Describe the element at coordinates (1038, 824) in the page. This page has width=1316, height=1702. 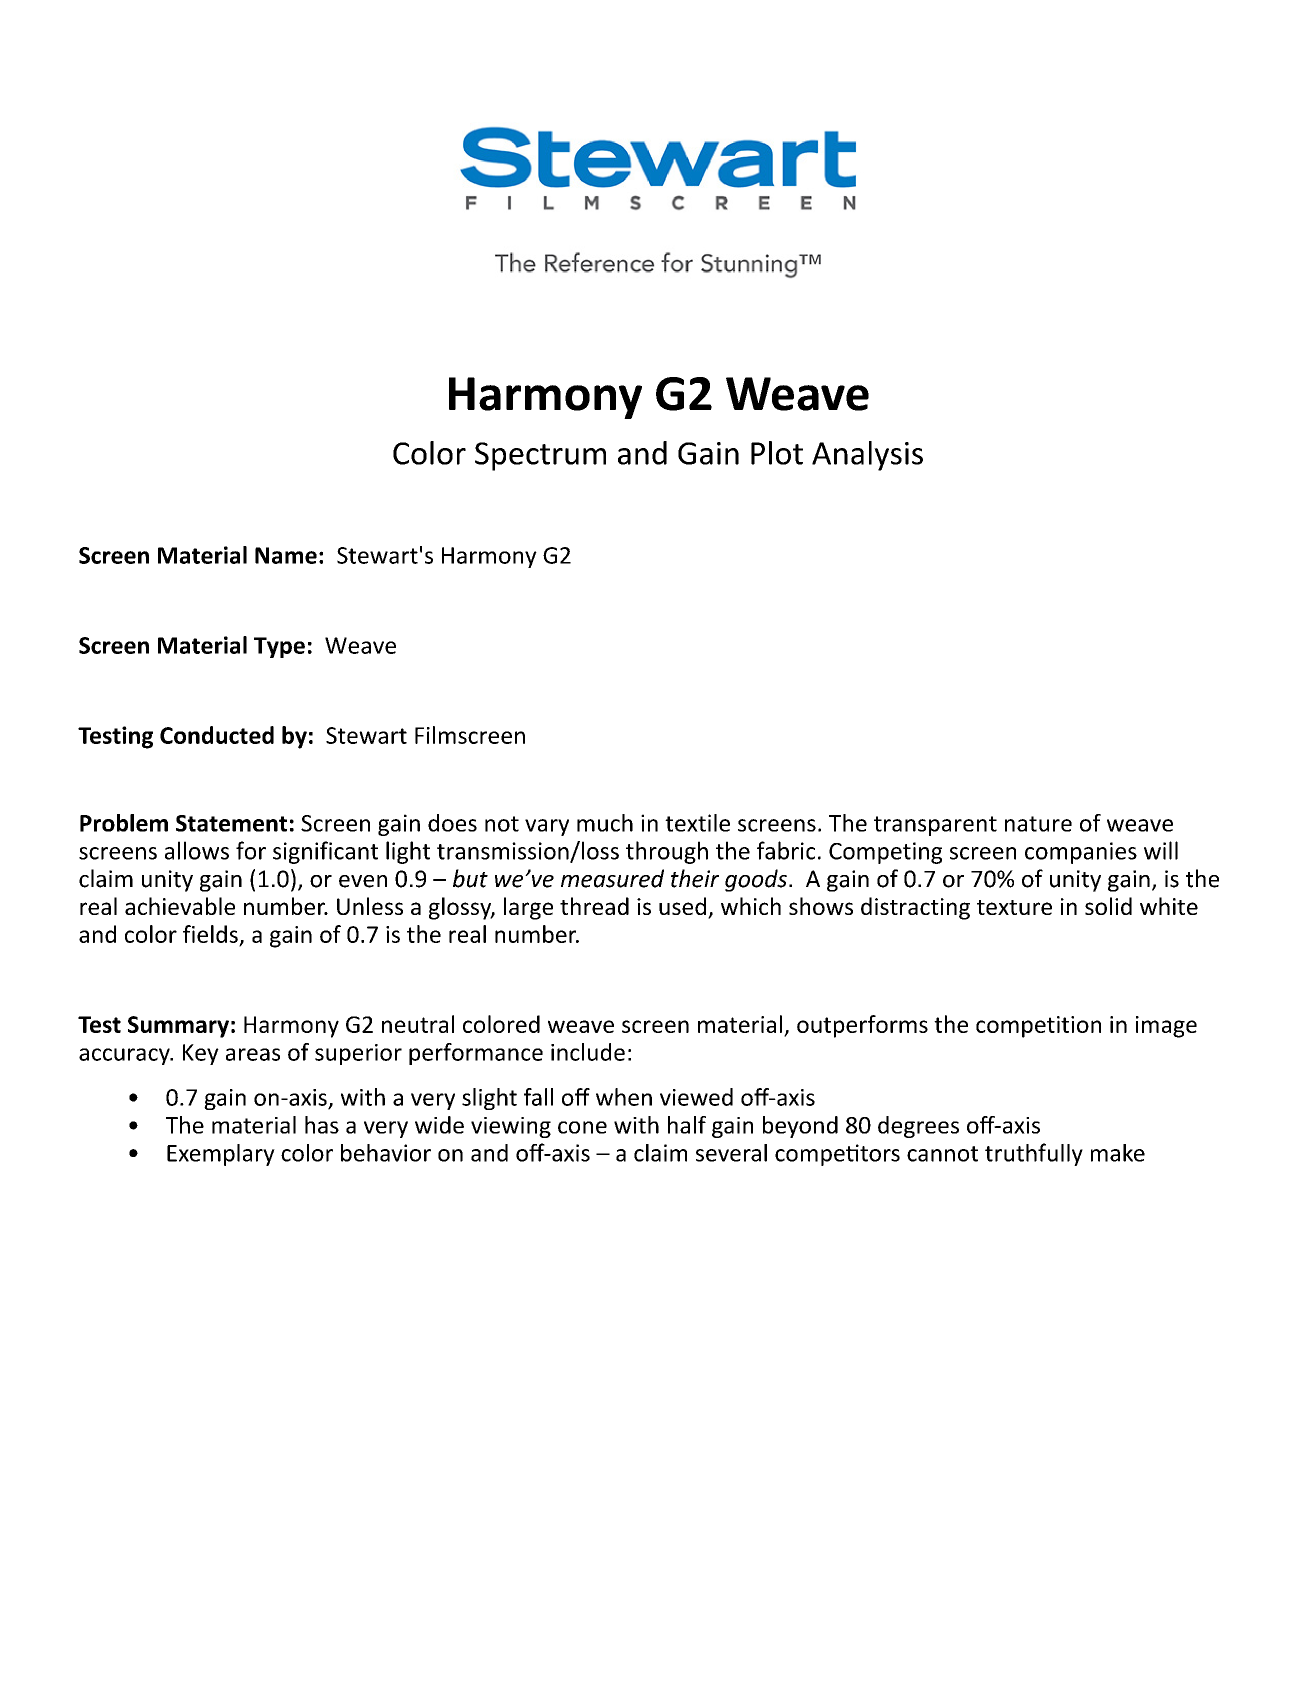
I see `nature` at that location.
